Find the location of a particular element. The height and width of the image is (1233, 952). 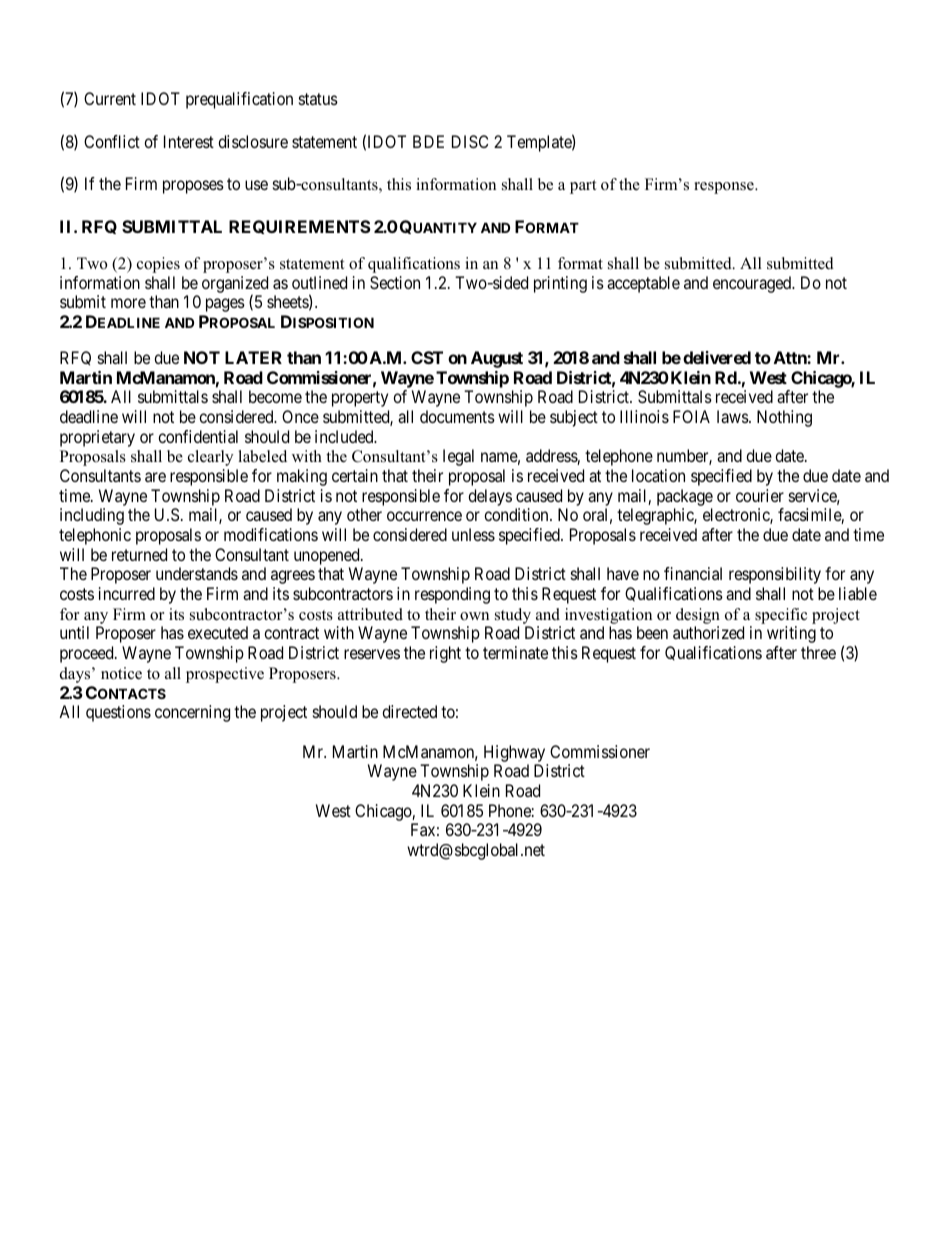

BDE is located at coordinates (428, 141).
